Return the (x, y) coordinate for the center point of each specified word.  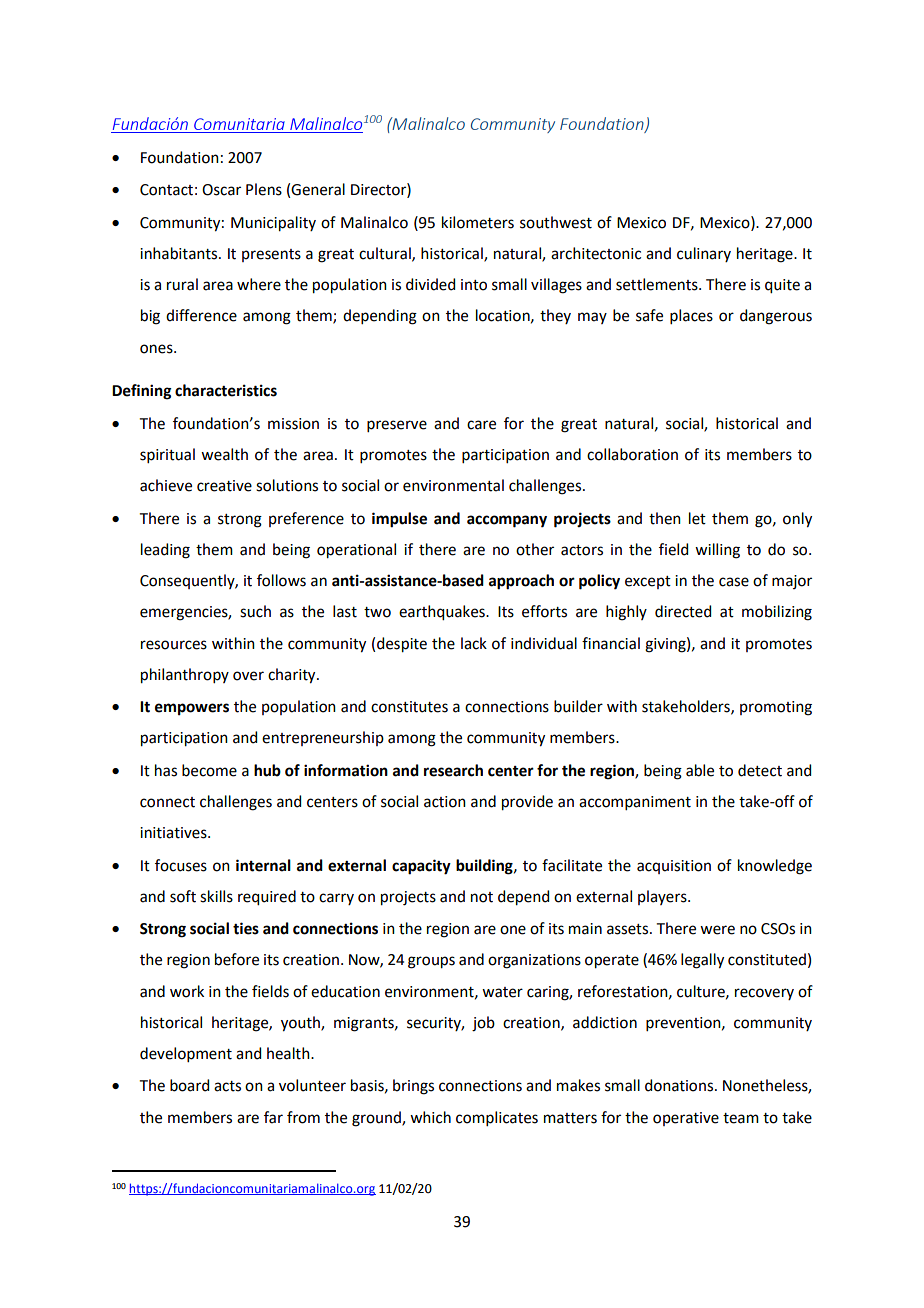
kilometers (478, 222)
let (697, 518)
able (700, 770)
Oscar (221, 190)
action (445, 802)
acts (227, 1086)
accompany (507, 521)
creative (224, 486)
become (209, 770)
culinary (704, 254)
